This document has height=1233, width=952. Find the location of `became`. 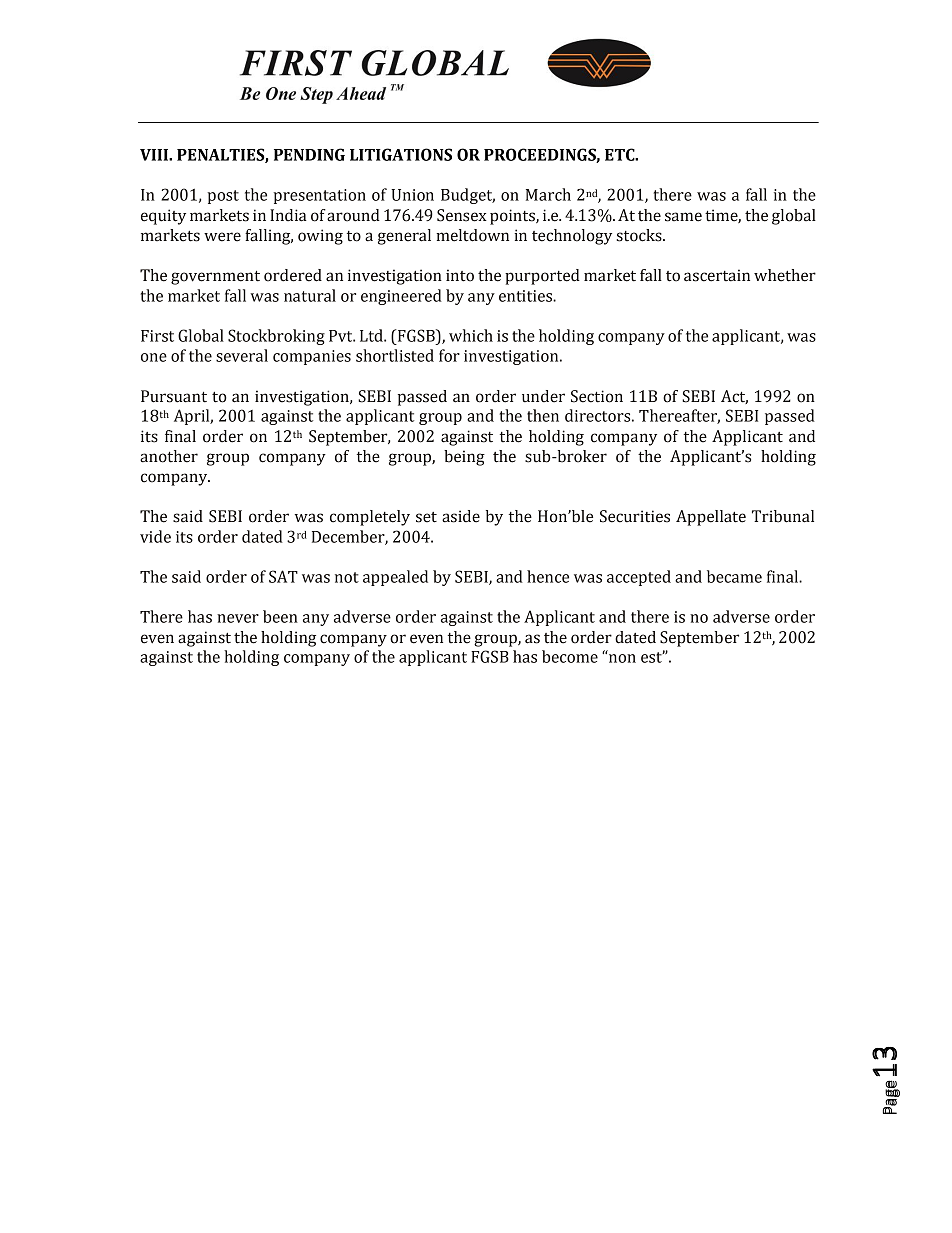

became is located at coordinates (734, 576).
